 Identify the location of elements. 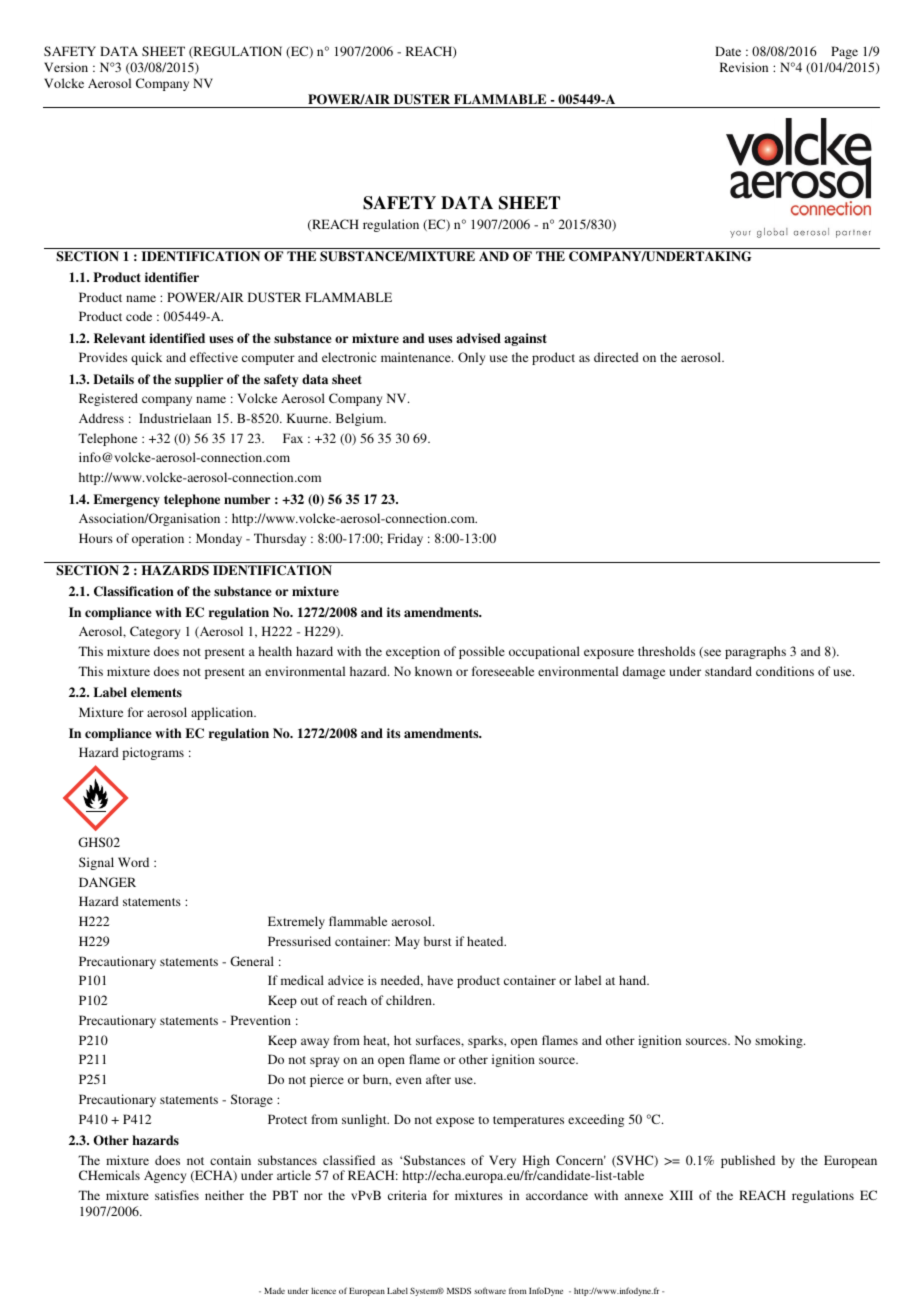
(156, 692).
